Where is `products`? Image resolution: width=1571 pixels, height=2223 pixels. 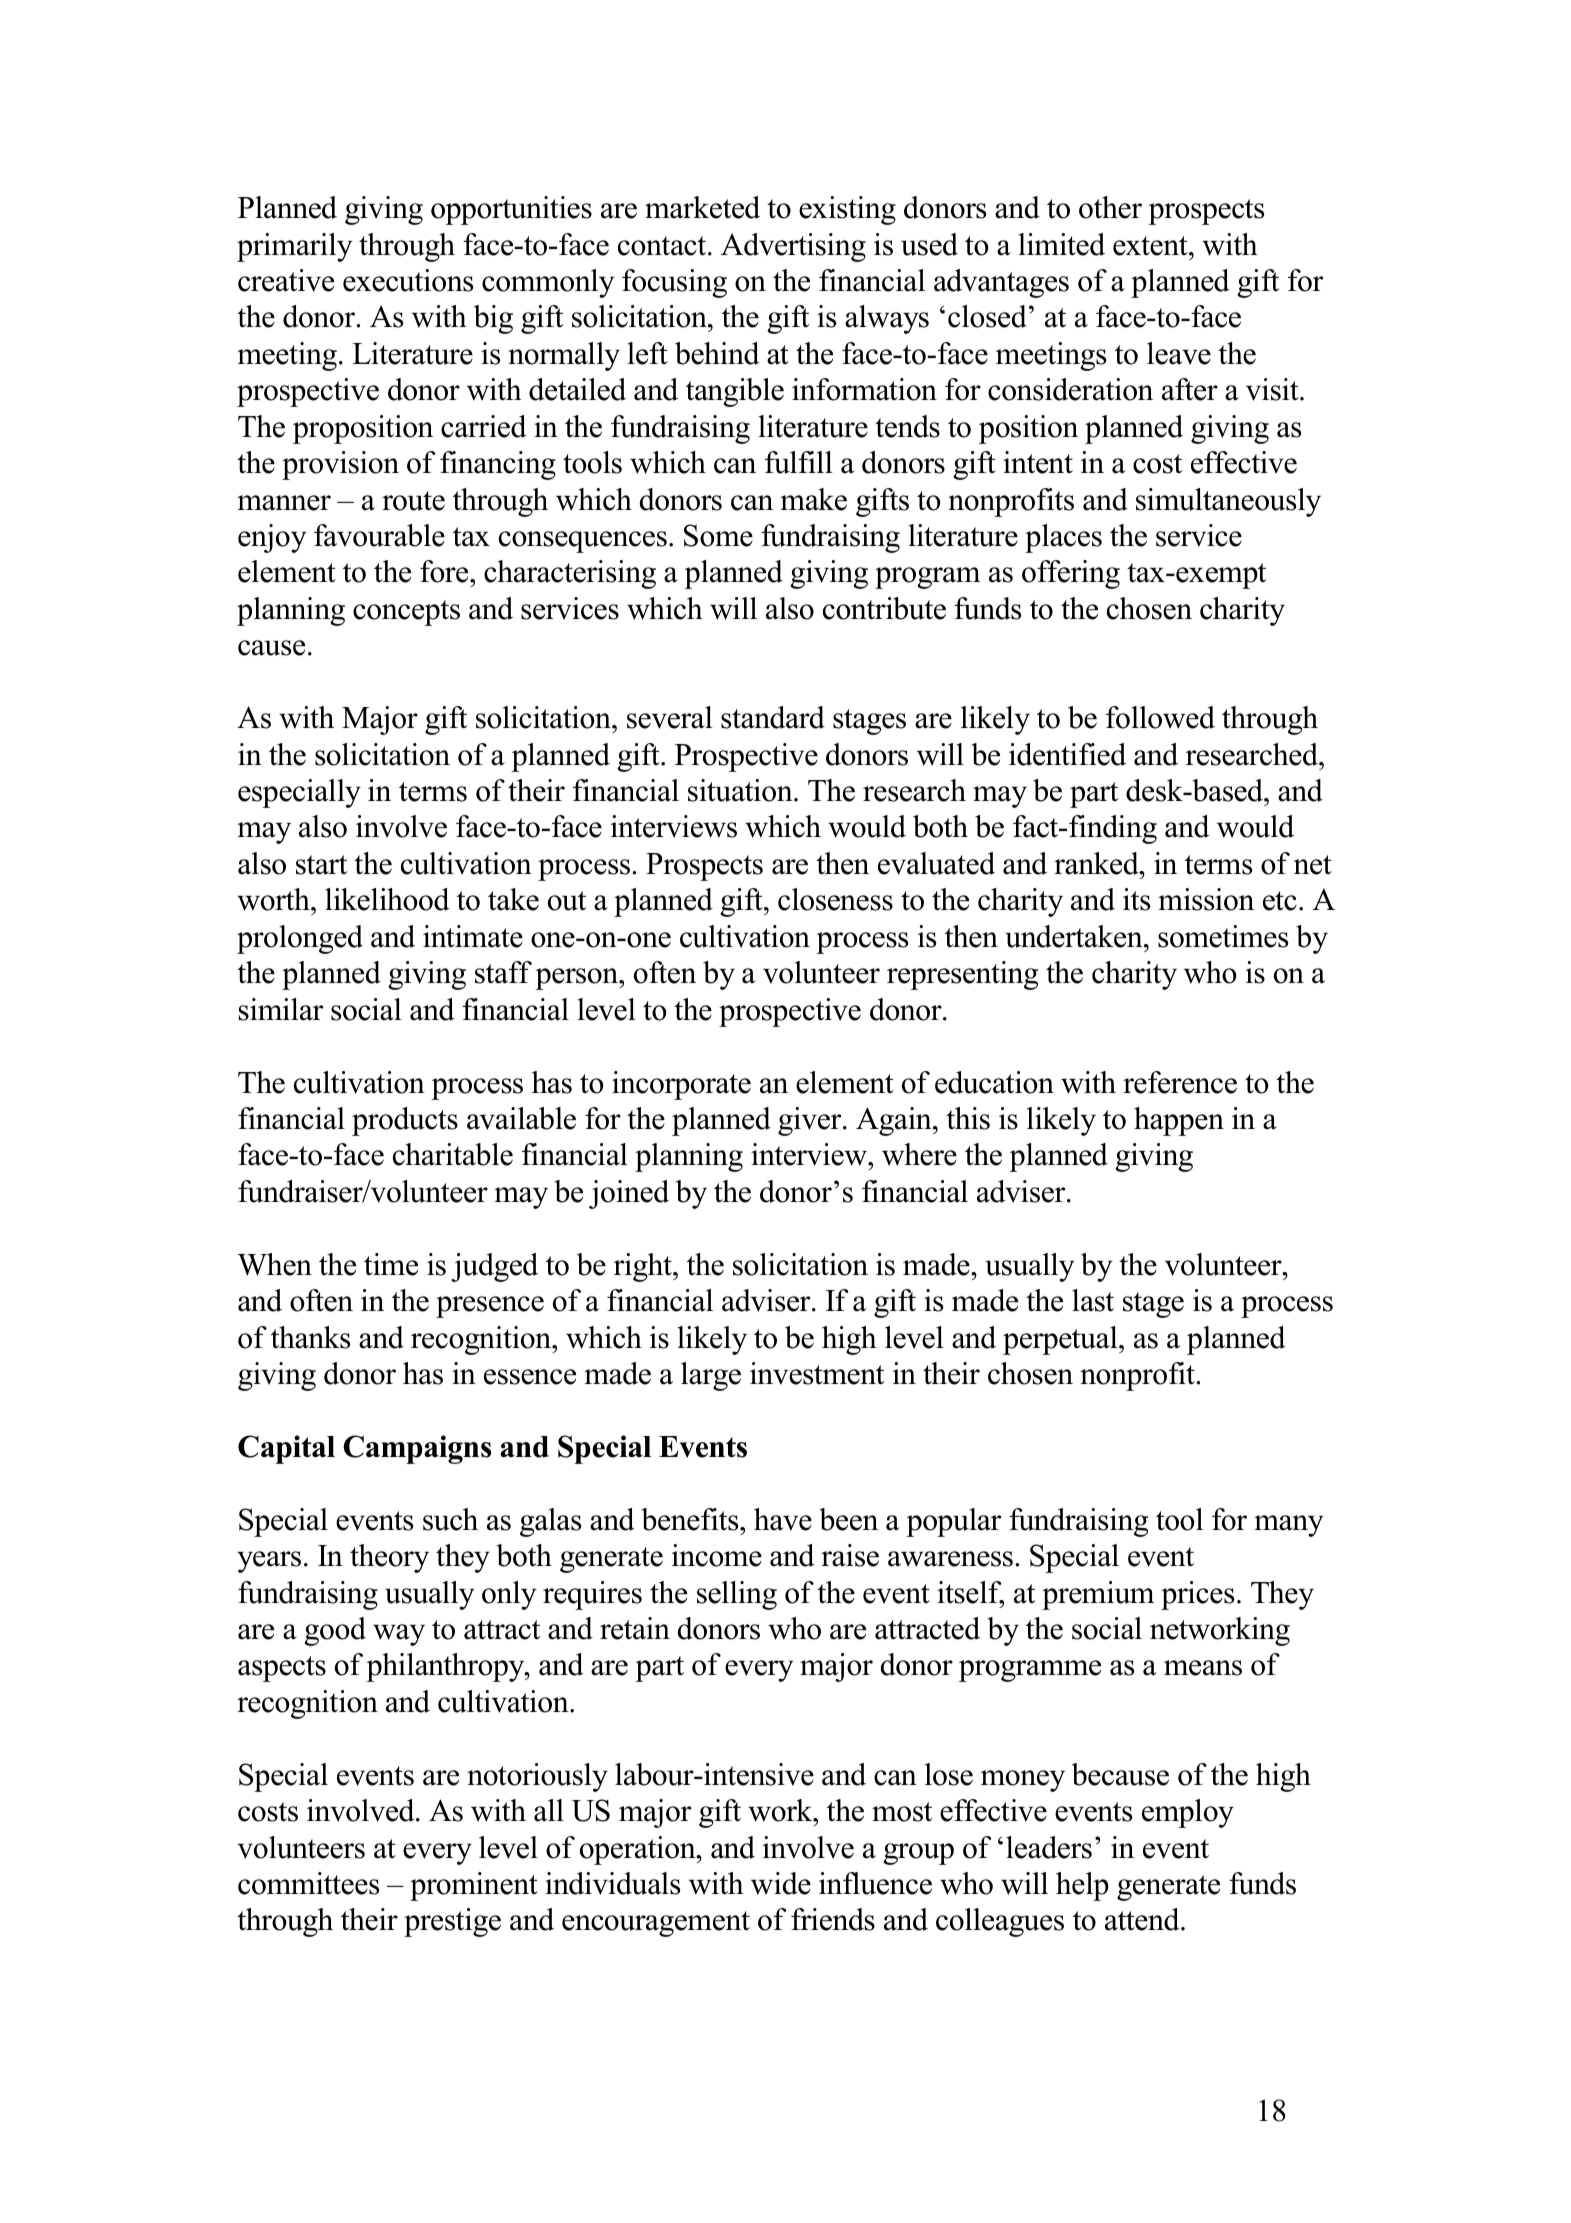
products is located at coordinates (405, 1121).
